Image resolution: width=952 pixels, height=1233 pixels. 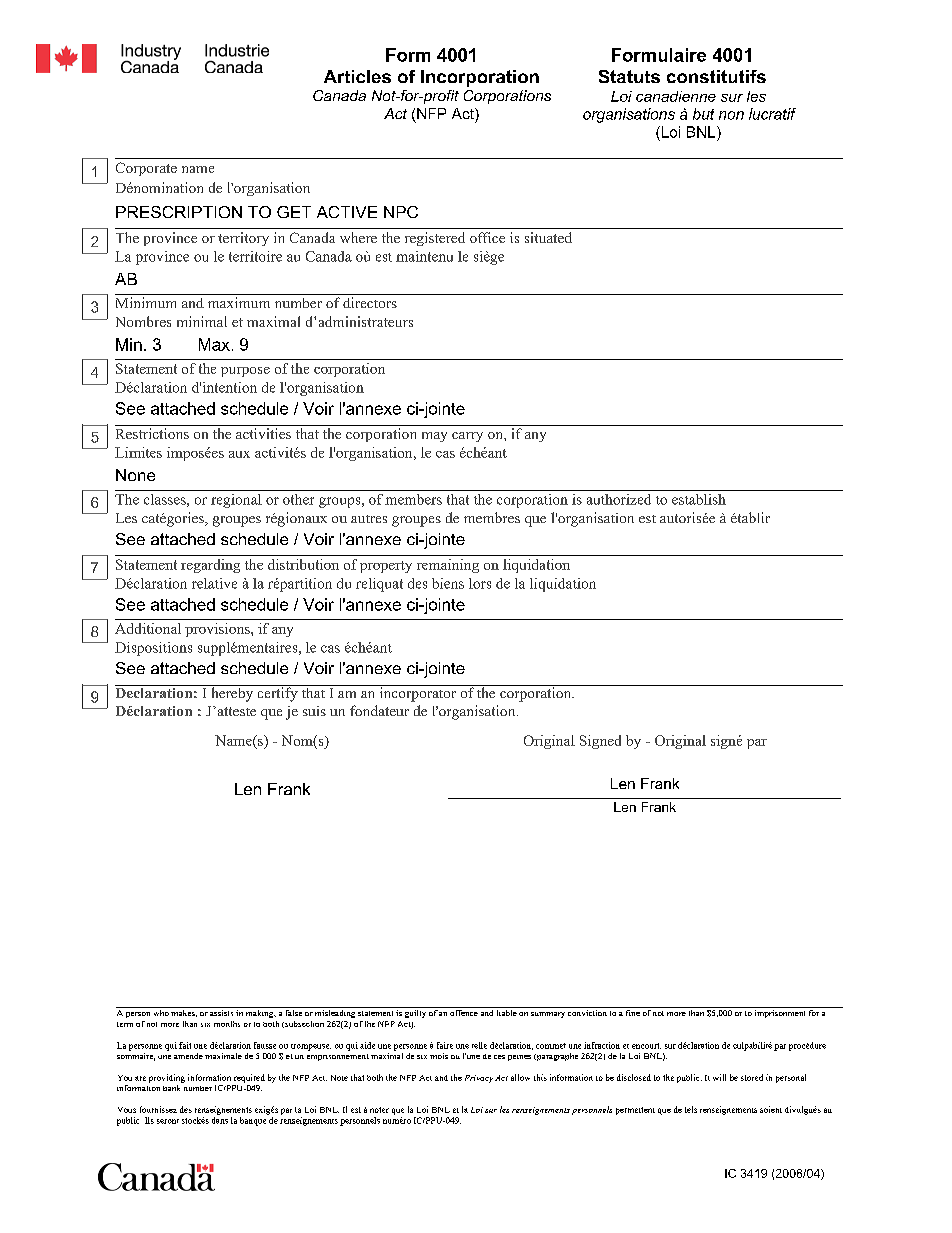 What do you see at coordinates (619, 499) in the image?
I see `authorized` at bounding box center [619, 499].
